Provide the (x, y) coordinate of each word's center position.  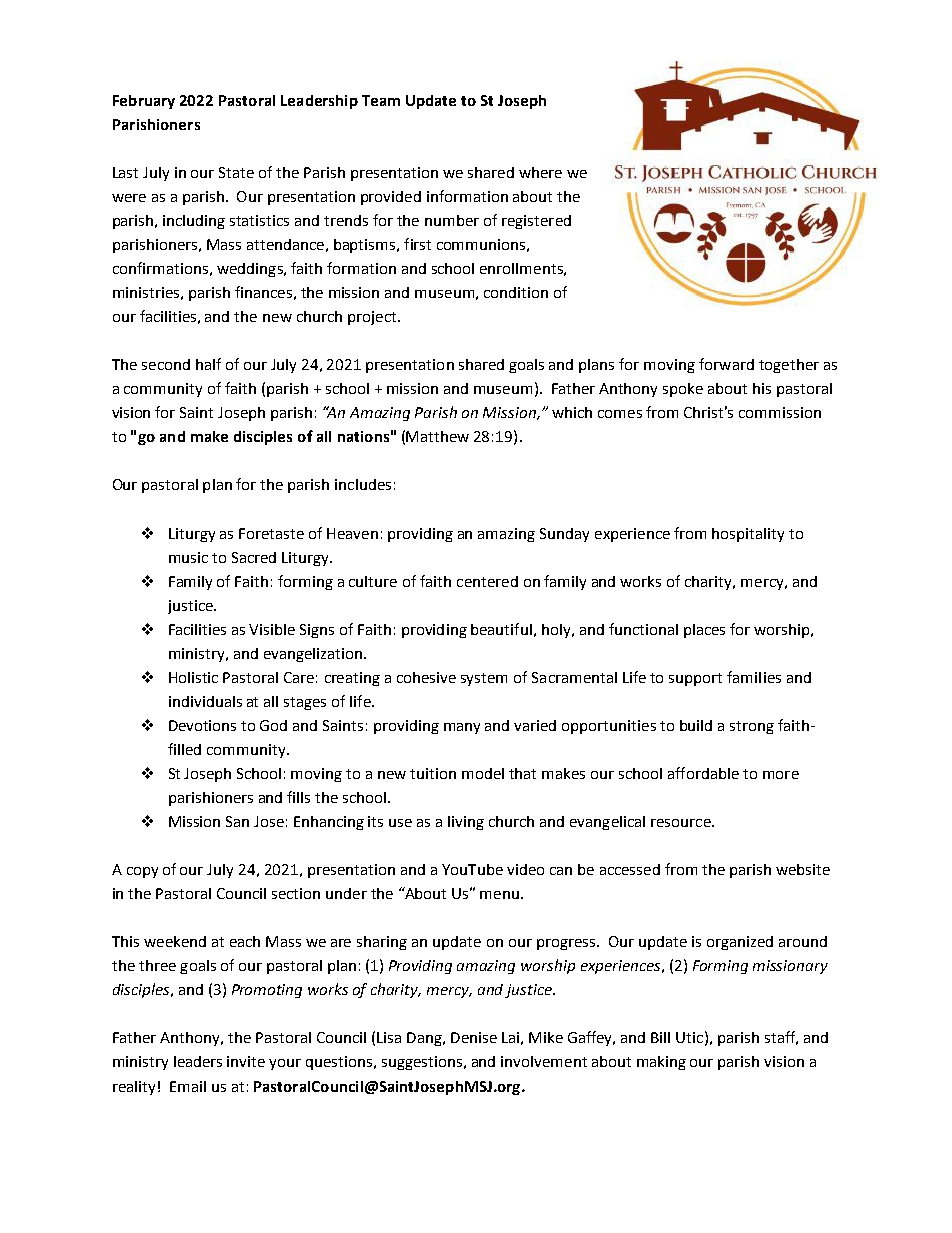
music (188, 557)
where (540, 172)
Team (381, 100)
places (704, 631)
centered (487, 581)
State (236, 172)
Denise (474, 1037)
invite (246, 1061)
